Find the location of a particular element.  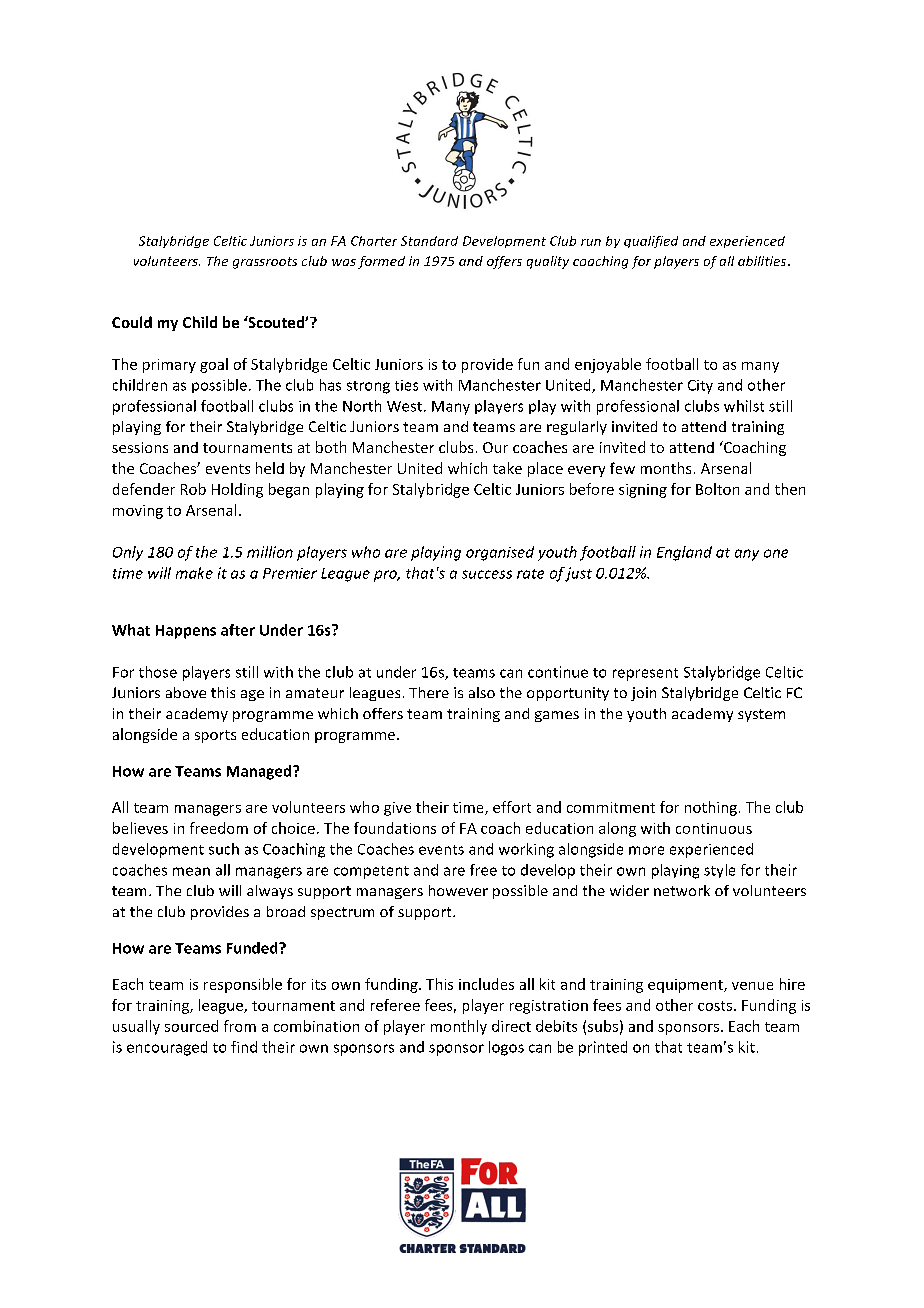

effort is located at coordinates (512, 807).
